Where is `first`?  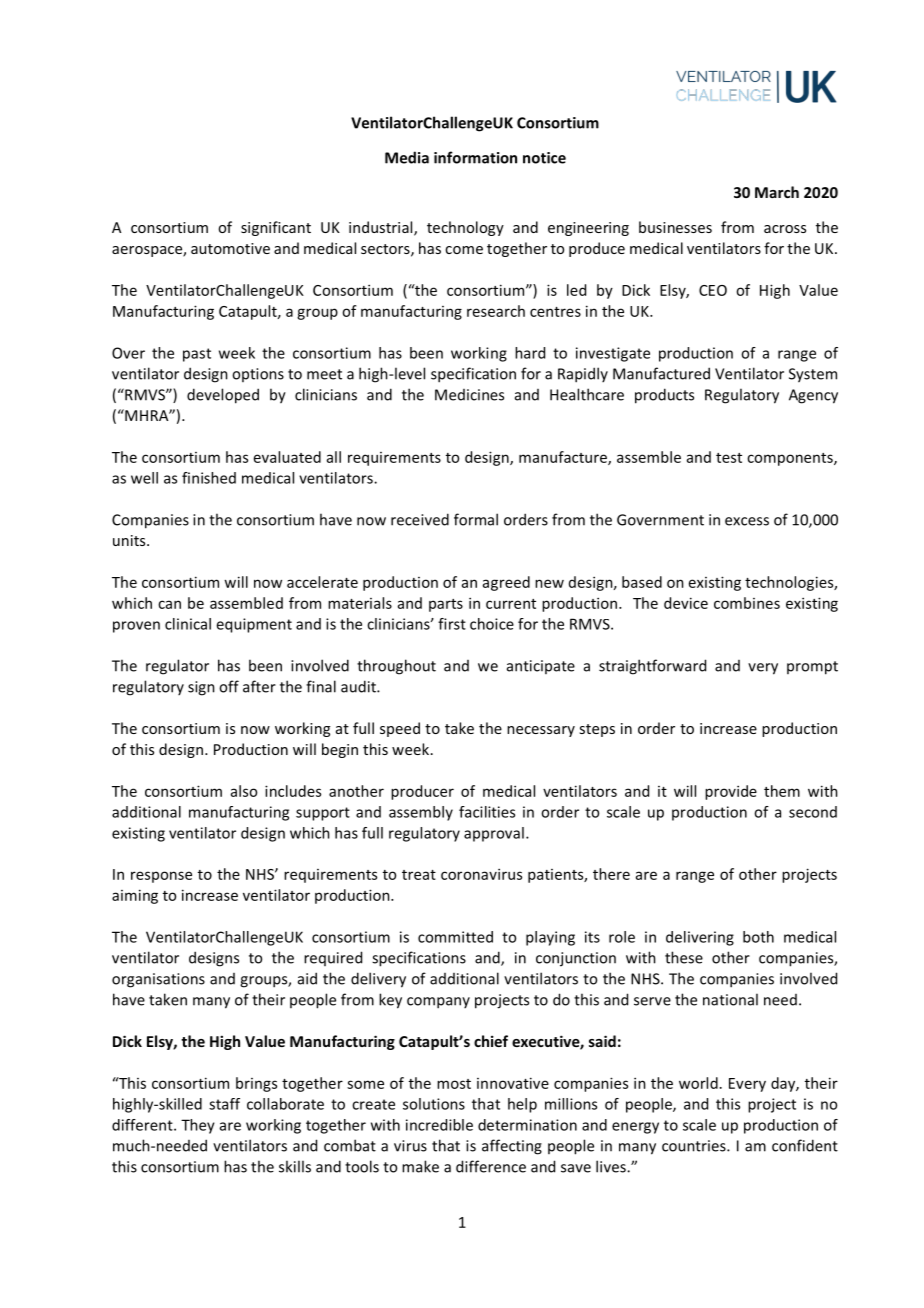
first is located at coordinates (452, 624).
